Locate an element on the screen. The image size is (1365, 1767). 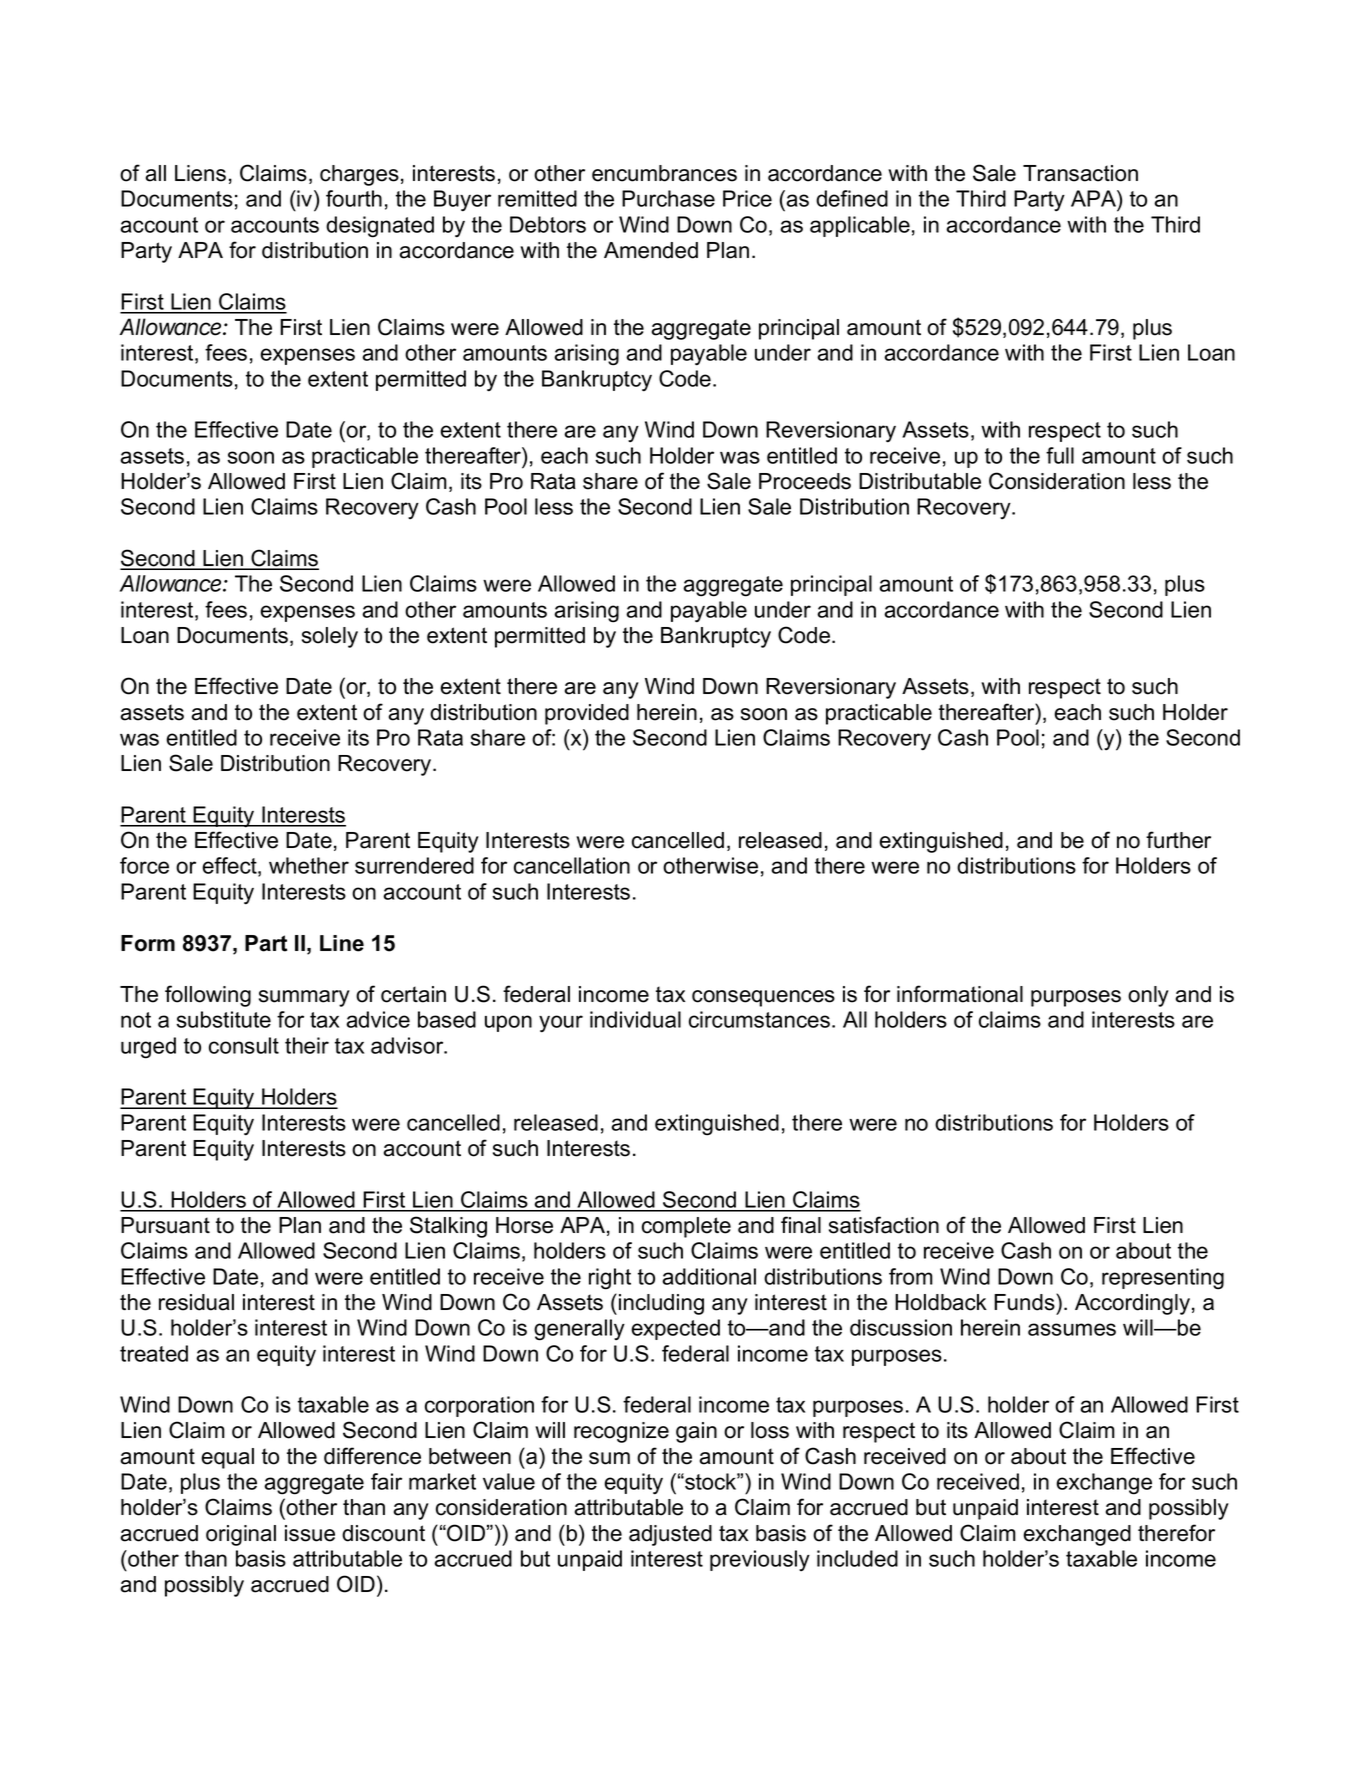
Transaction is located at coordinates (1080, 173).
